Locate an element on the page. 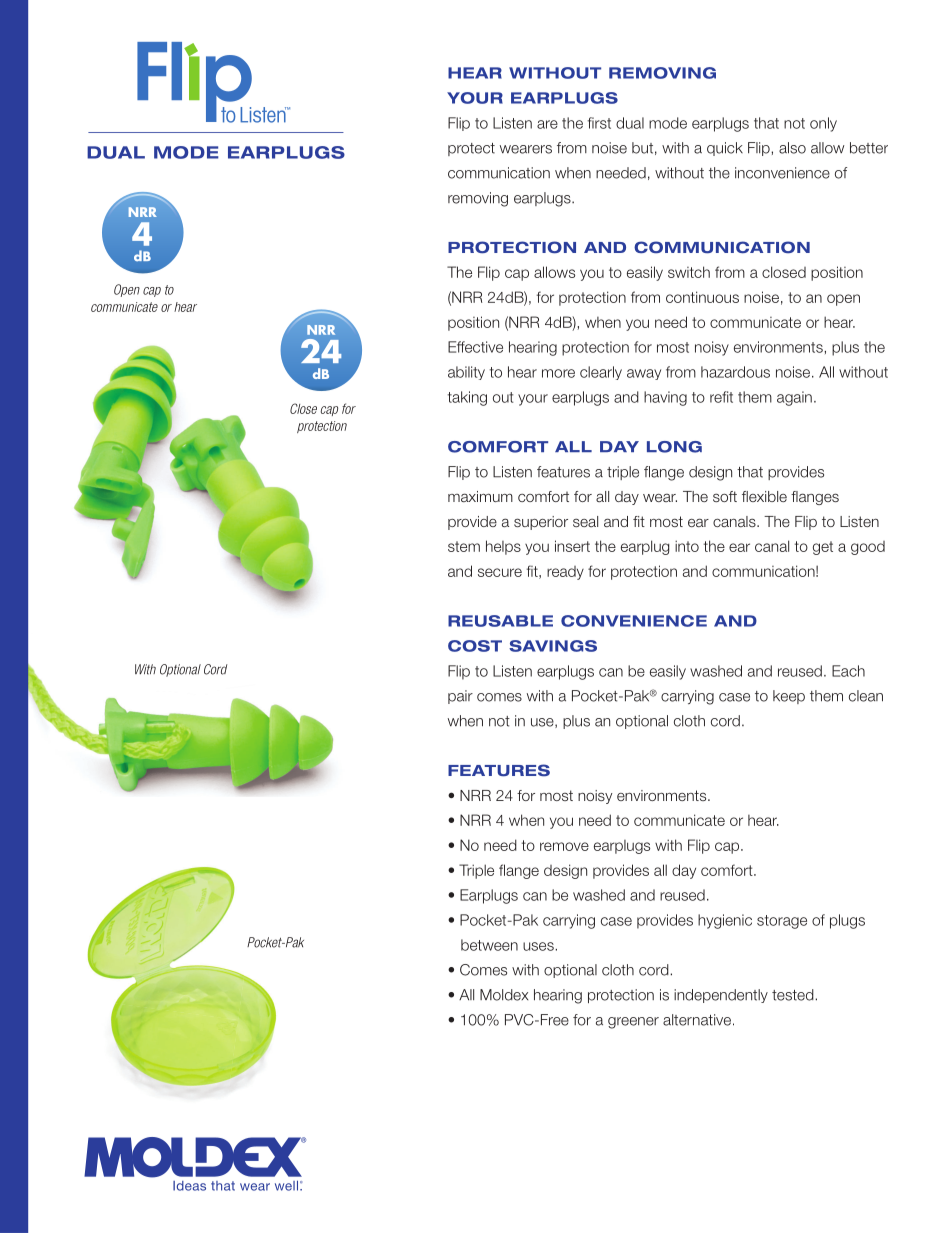 The height and width of the document is (1233, 952). away is located at coordinates (644, 374).
